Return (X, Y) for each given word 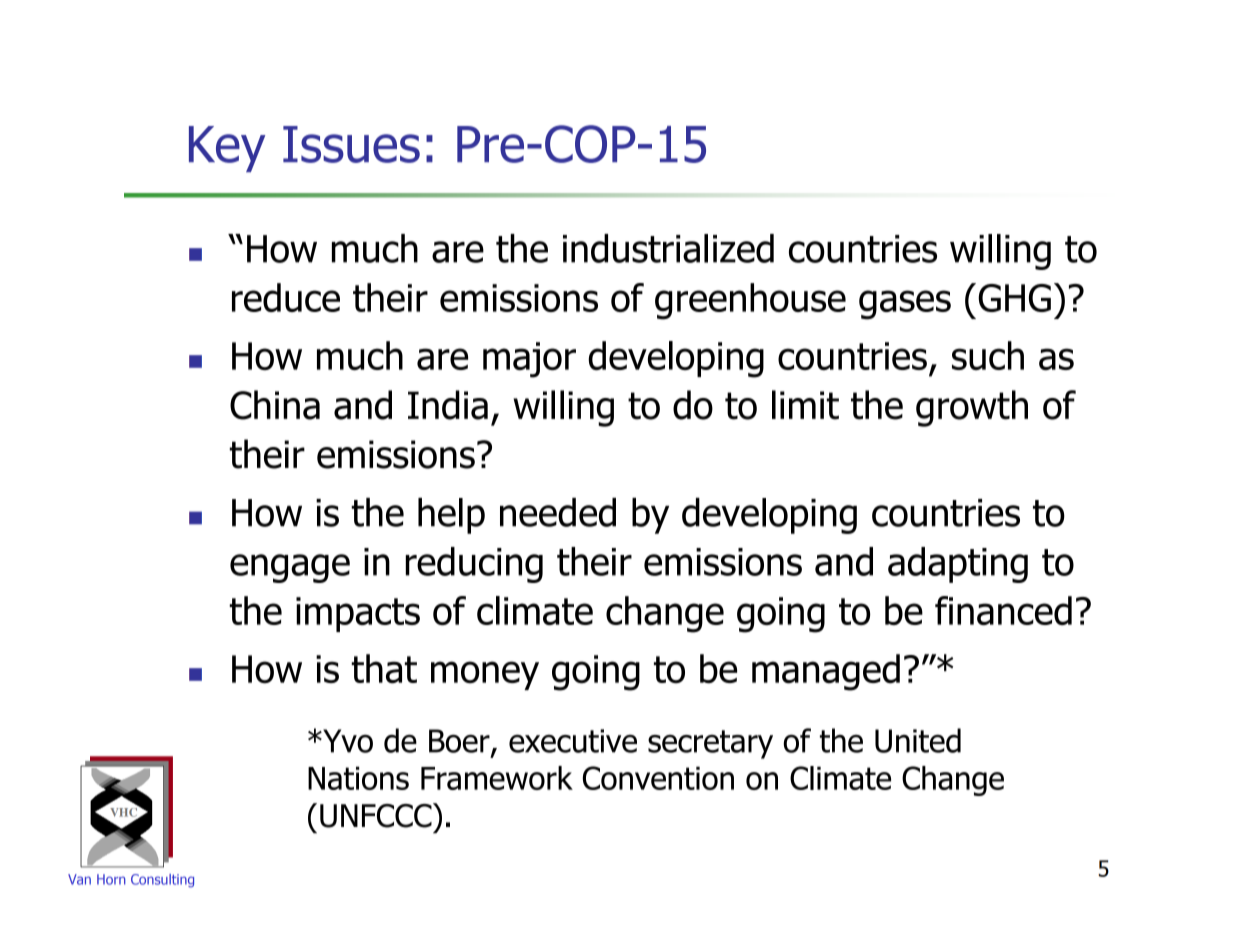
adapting (958, 565)
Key (227, 149)
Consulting (162, 881)
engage (290, 568)
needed (558, 512)
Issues (351, 144)
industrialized (668, 248)
